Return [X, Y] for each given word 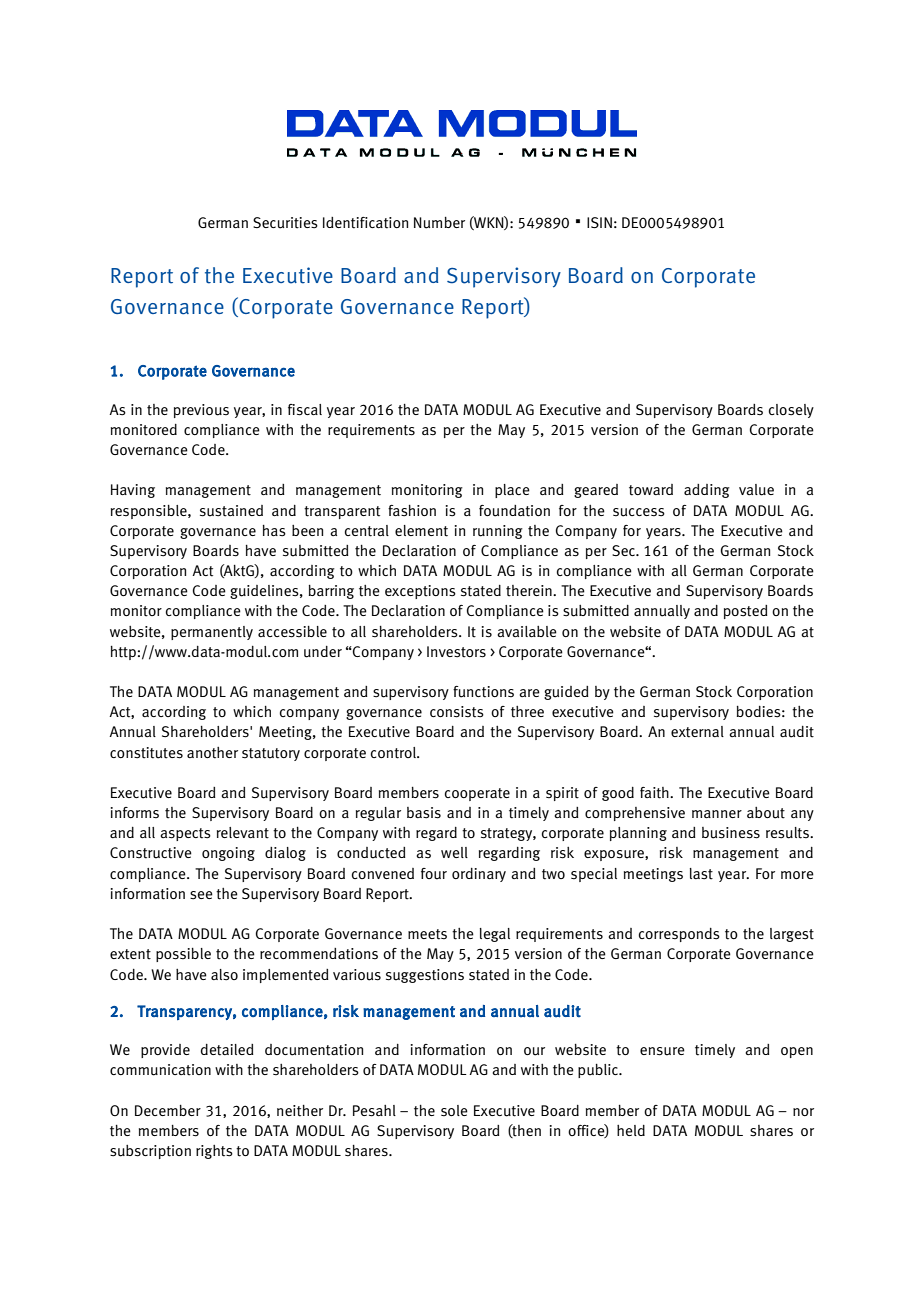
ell [460, 852]
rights [214, 1152]
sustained [231, 511]
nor [803, 1112]
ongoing [228, 854]
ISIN [599, 222]
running [498, 532]
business [731, 833]
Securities [285, 223]
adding [707, 491]
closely [791, 411]
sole [454, 1110]
